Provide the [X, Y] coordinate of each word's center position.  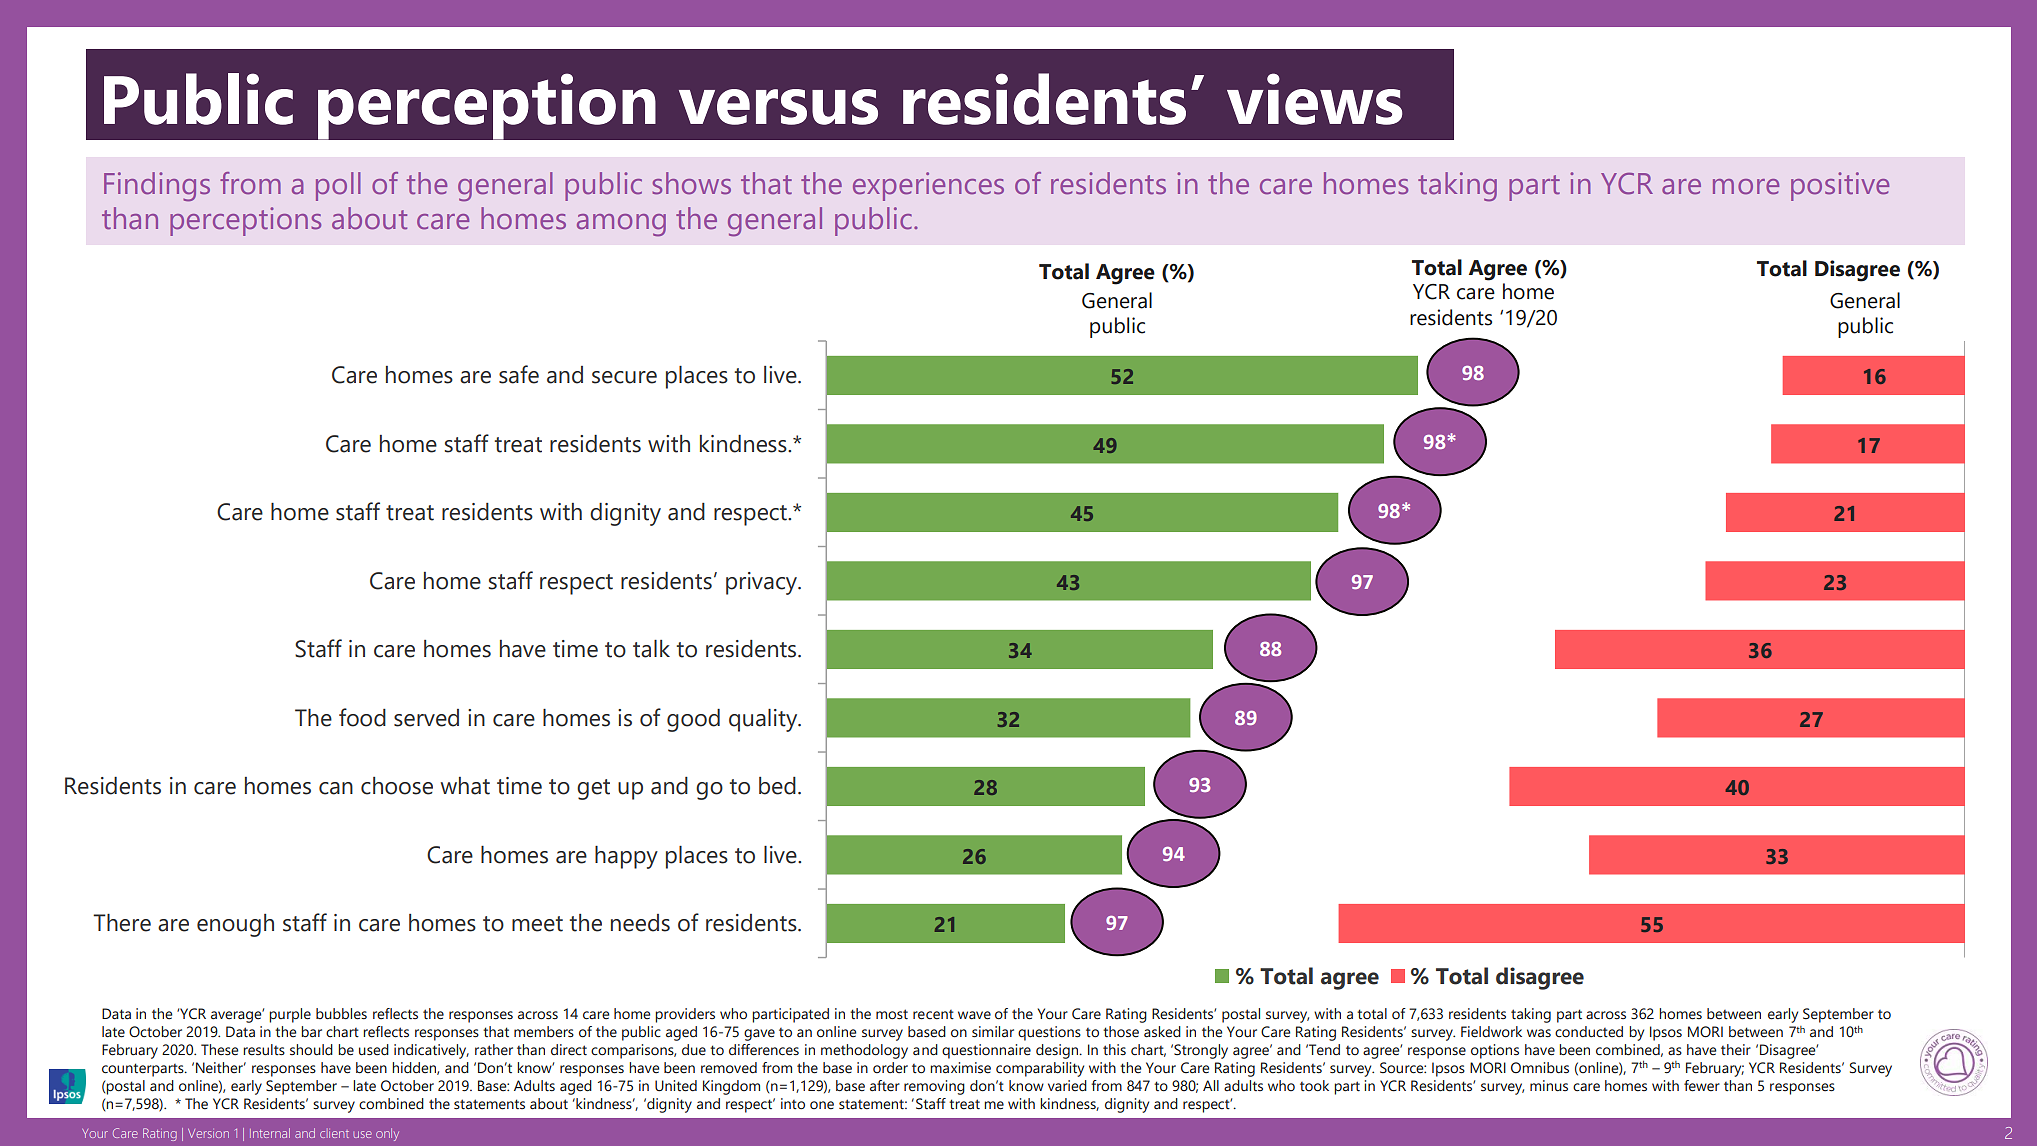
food [362, 717]
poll [338, 186]
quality [764, 720]
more [1746, 187]
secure [624, 377]
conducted [1589, 1032]
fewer [1702, 1086]
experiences [928, 186]
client [334, 1134]
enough [235, 925]
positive [1840, 186]
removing [934, 1087]
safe [519, 374]
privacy [762, 583]
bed [777, 786]
